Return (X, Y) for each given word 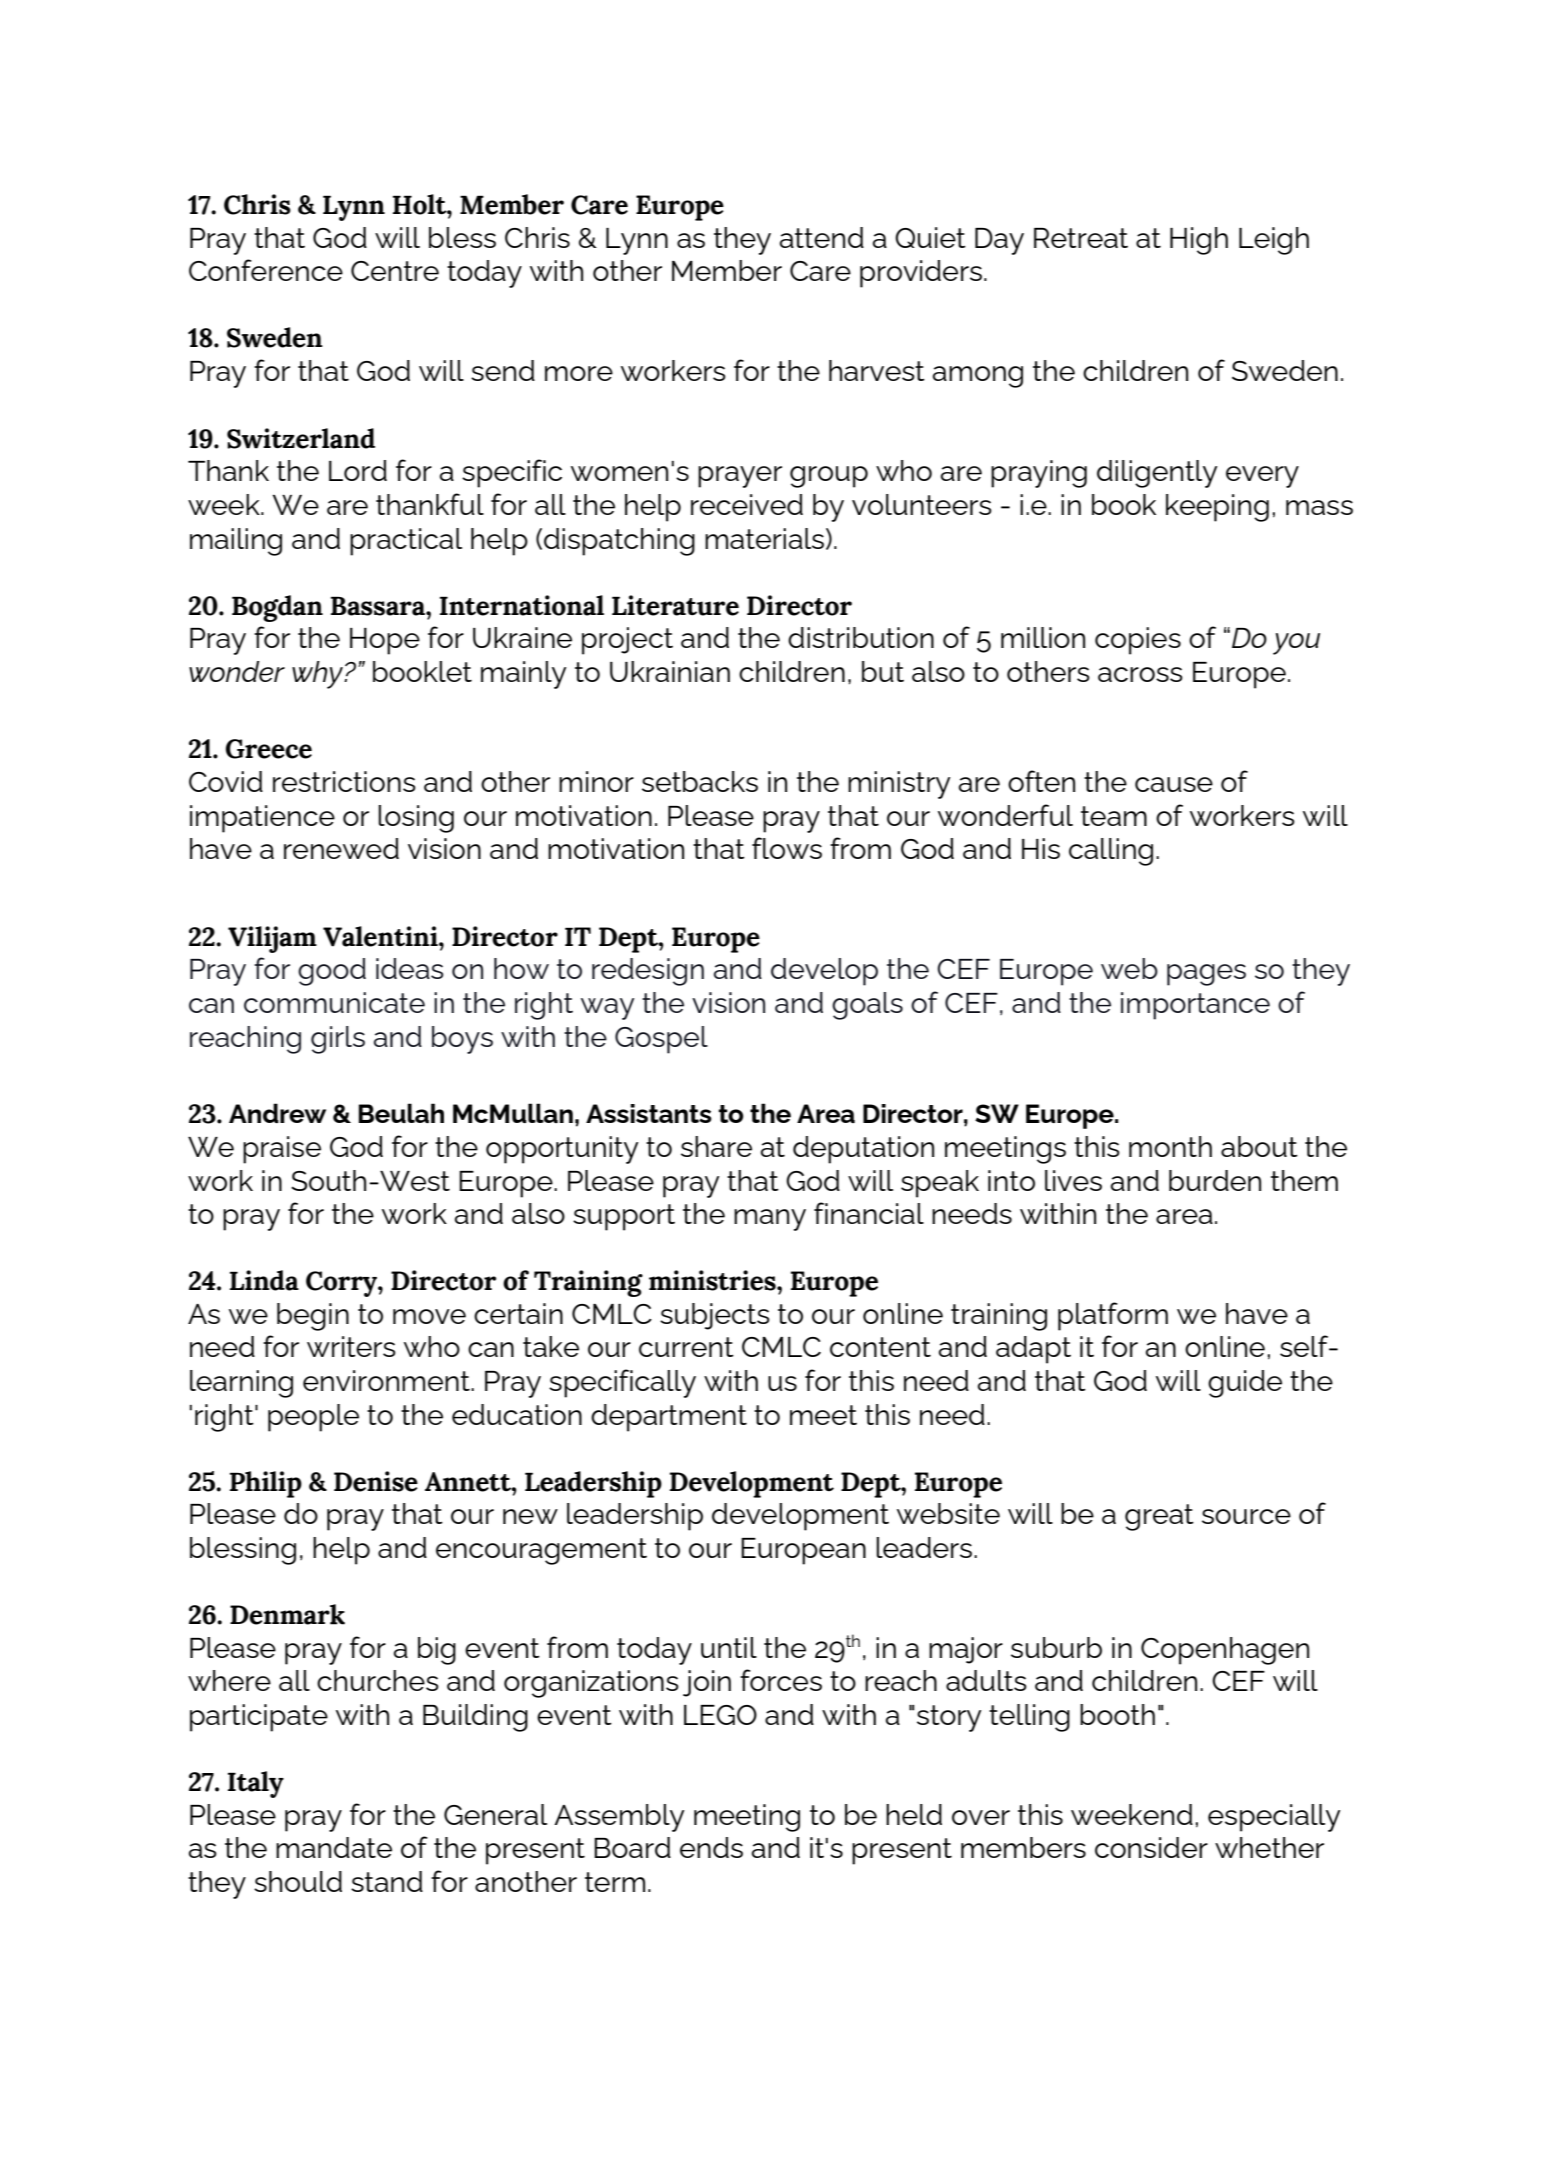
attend (822, 237)
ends (711, 1847)
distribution (861, 637)
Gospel (661, 1040)
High (1199, 241)
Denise (376, 1481)
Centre (395, 271)
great (1159, 1517)
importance (1195, 1006)
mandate (334, 1847)
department (669, 1418)
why (318, 675)
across (1140, 674)
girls (338, 1040)
